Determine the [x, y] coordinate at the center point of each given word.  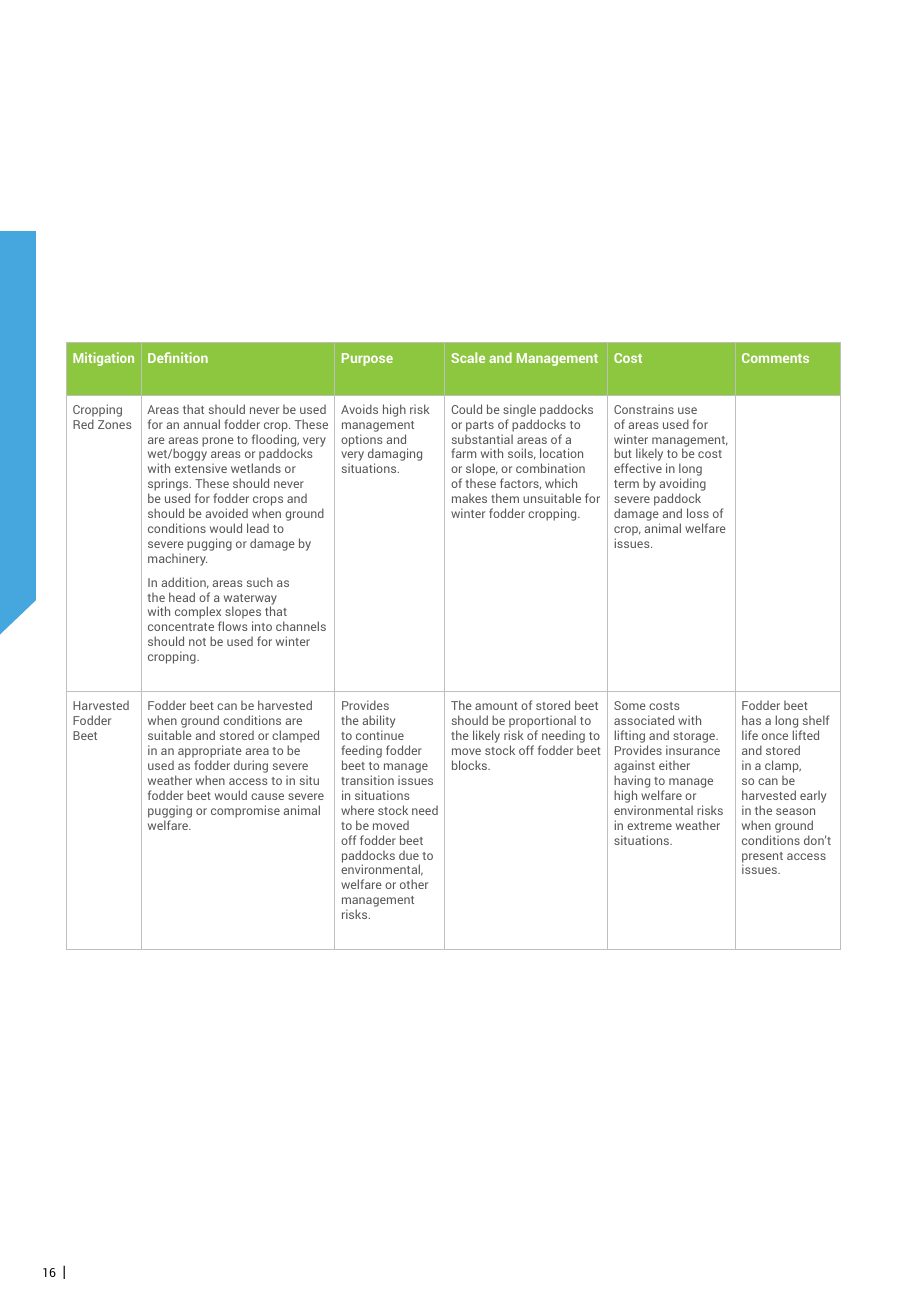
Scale [468, 357]
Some [630, 705]
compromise [245, 811]
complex [199, 614]
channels [301, 626]
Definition [178, 357]
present [762, 858]
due [409, 855]
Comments [775, 358]
